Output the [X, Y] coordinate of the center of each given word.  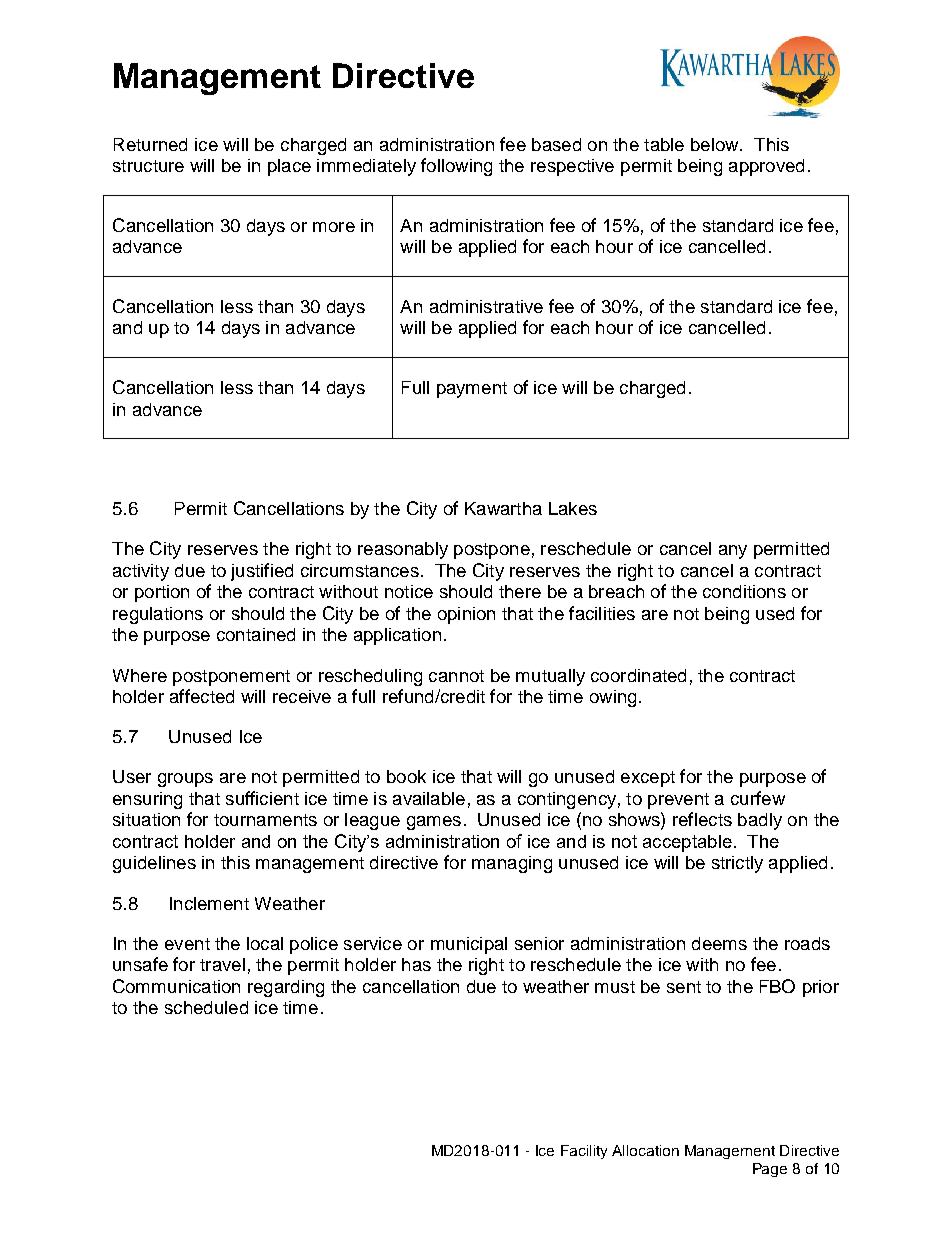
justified [262, 572]
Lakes [573, 508]
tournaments [265, 820]
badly [760, 821]
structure [148, 166]
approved [766, 167]
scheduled [206, 1007]
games [434, 823]
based [556, 144]
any [733, 552]
